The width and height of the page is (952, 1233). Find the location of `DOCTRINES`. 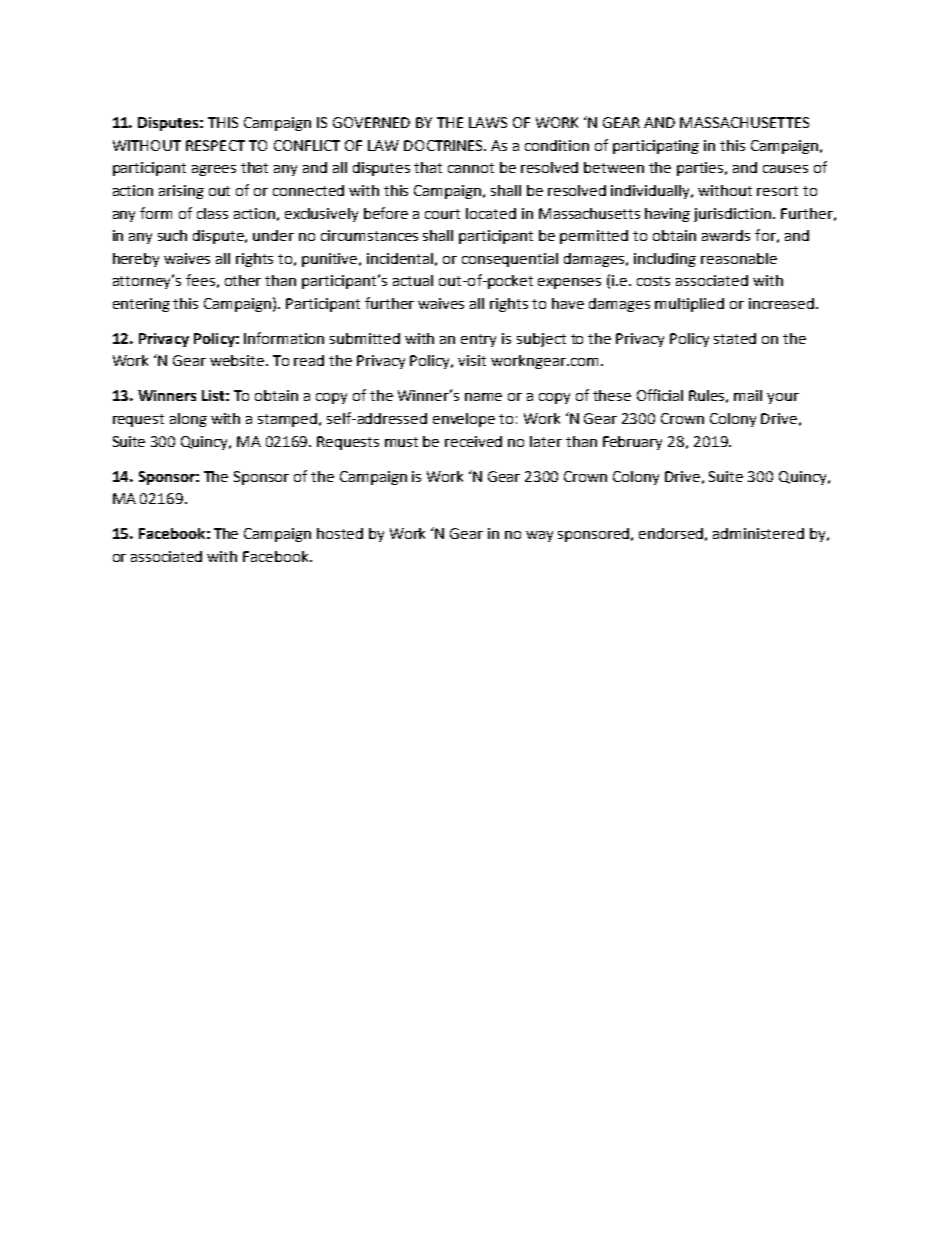

DOCTRINES is located at coordinates (445, 145).
